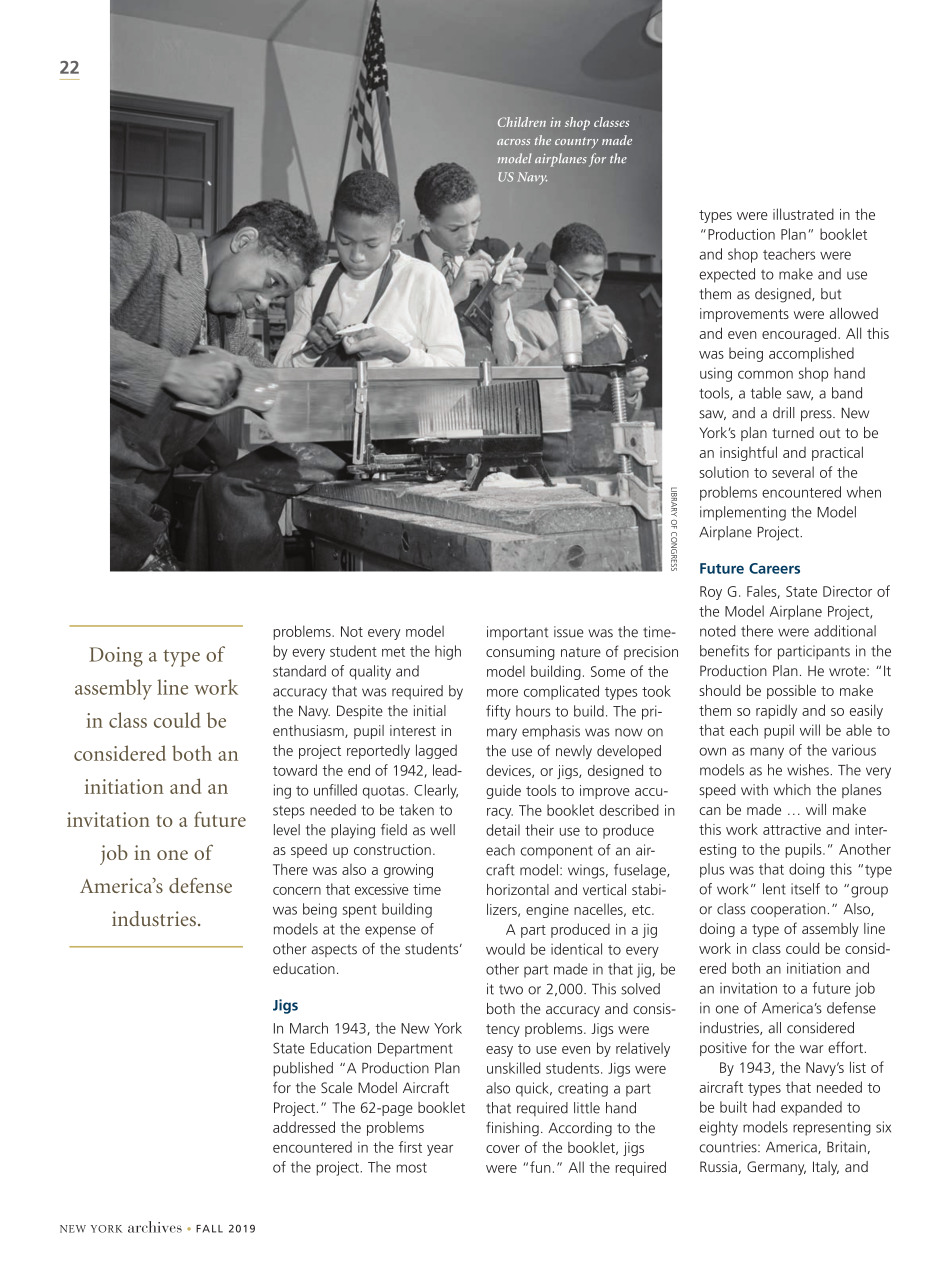 The height and width of the screenshot is (1265, 952). Describe the element at coordinates (155, 1227) in the screenshot. I see `archives` at that location.
